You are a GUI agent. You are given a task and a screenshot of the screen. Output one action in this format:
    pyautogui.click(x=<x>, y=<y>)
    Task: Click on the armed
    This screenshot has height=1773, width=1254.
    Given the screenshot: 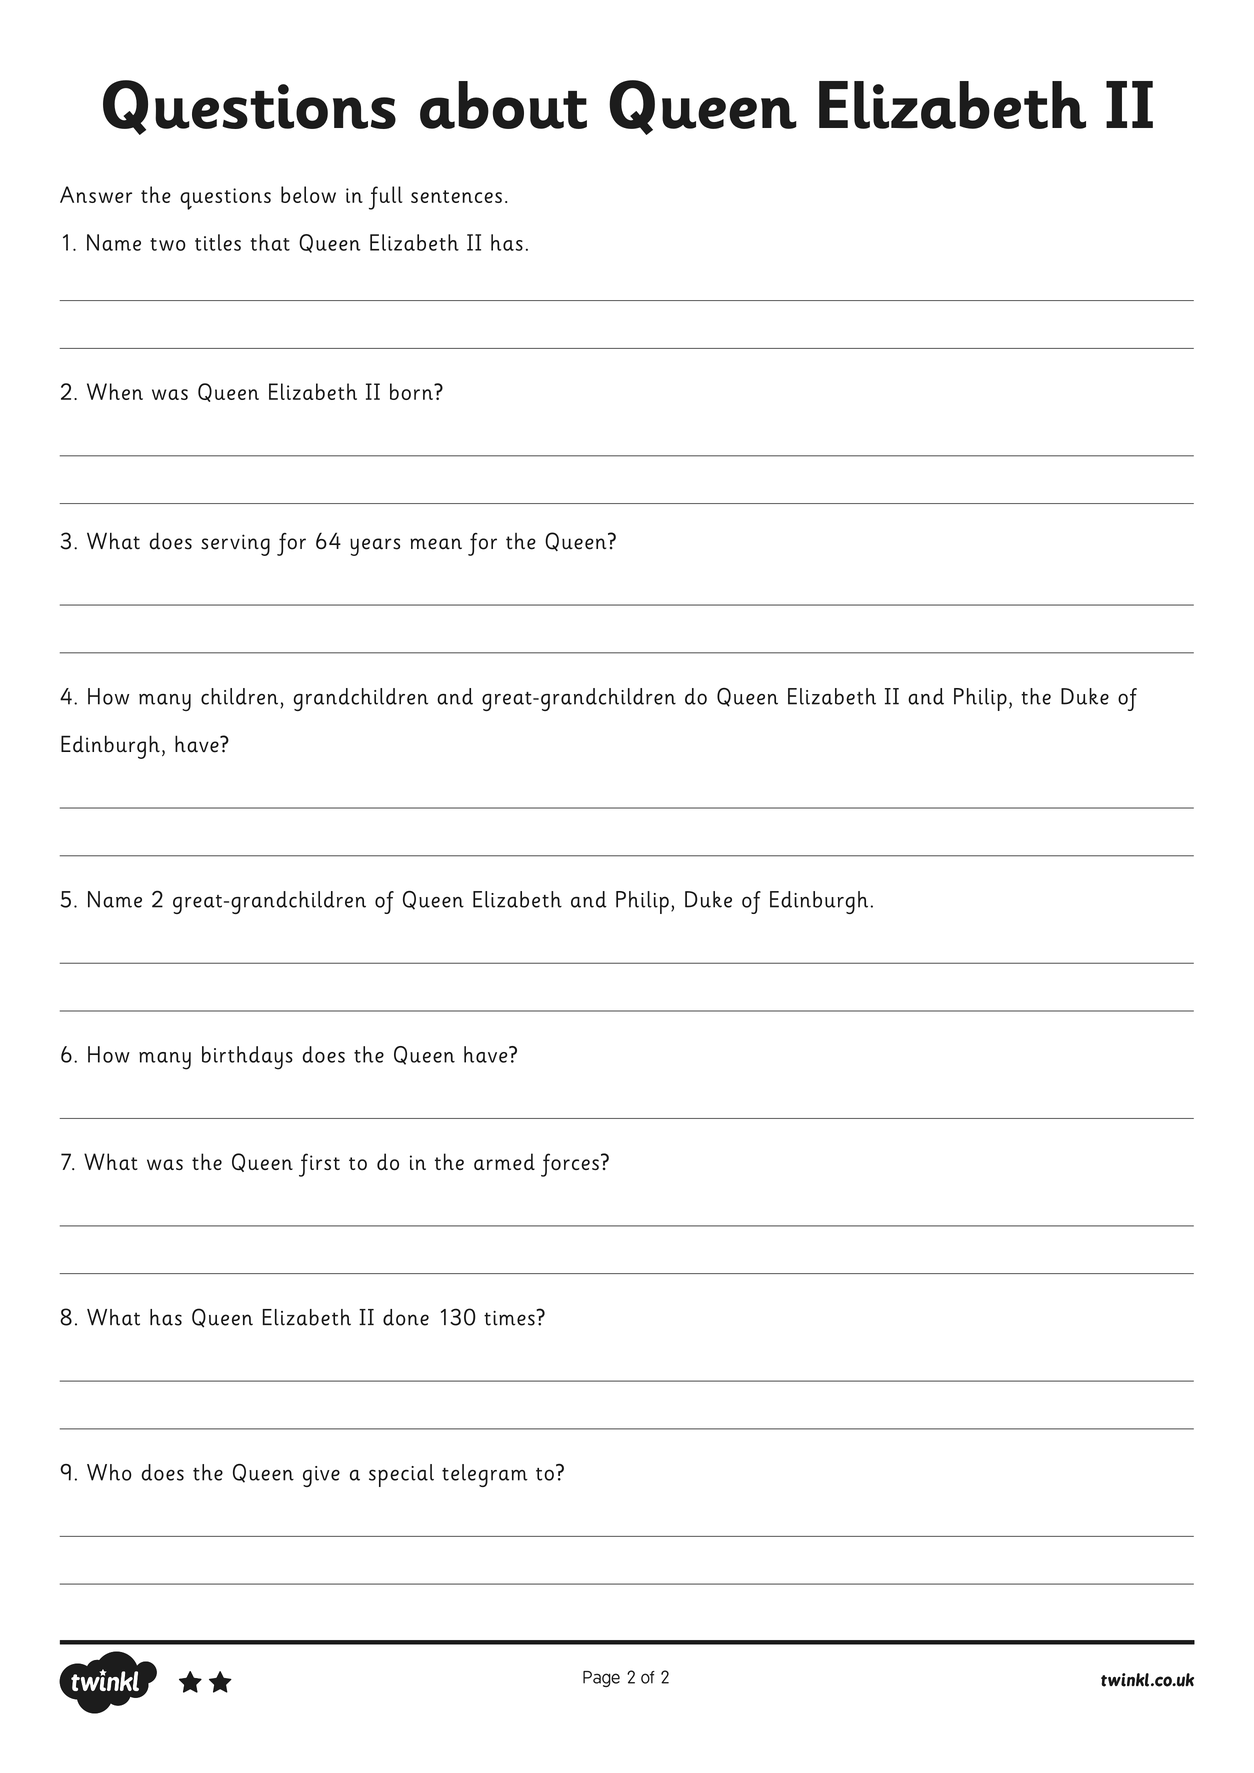 What is the action you would take?
    pyautogui.click(x=504, y=1161)
